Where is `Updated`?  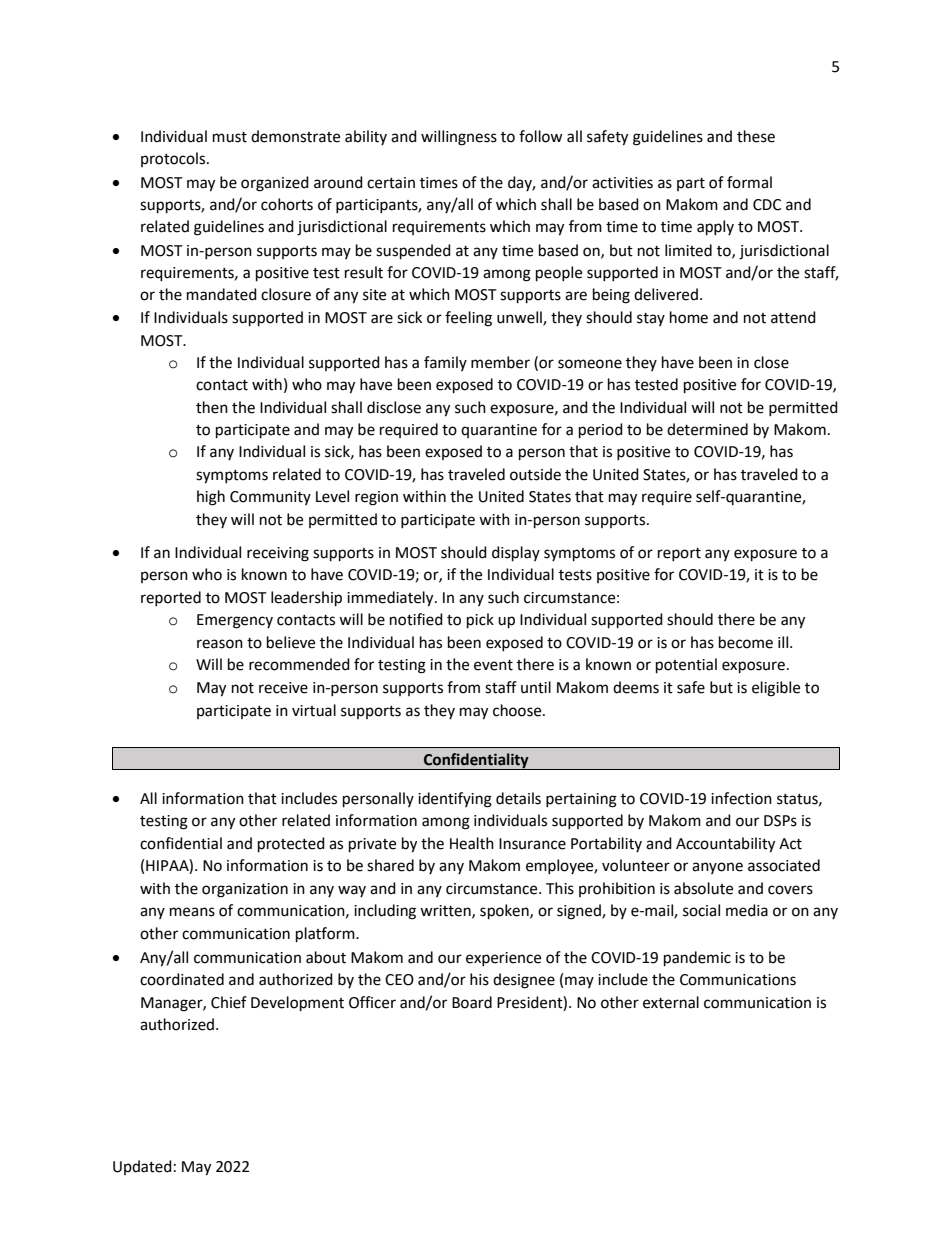 Updated is located at coordinates (142, 1167).
